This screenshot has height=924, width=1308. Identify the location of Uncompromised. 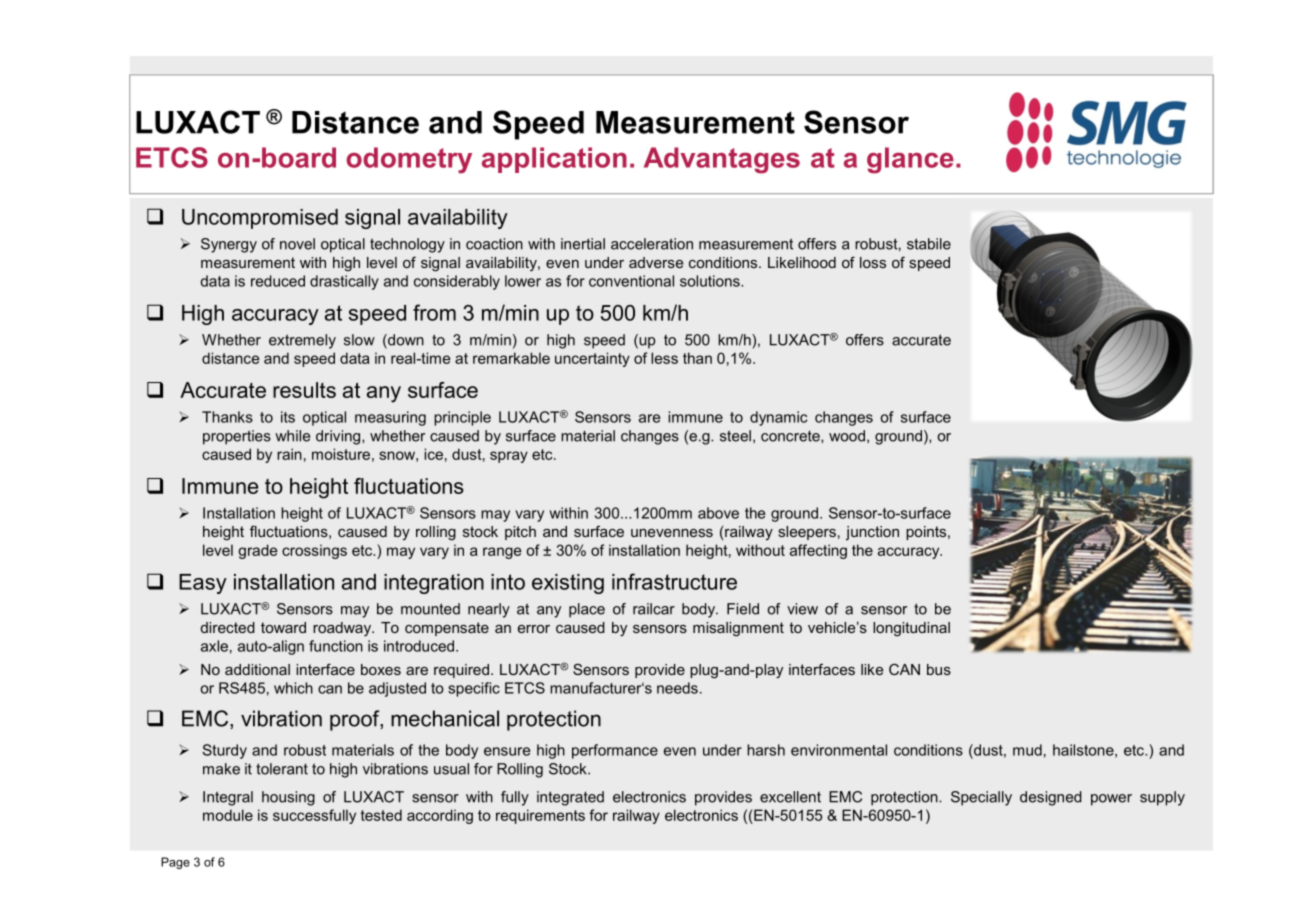
(260, 219).
